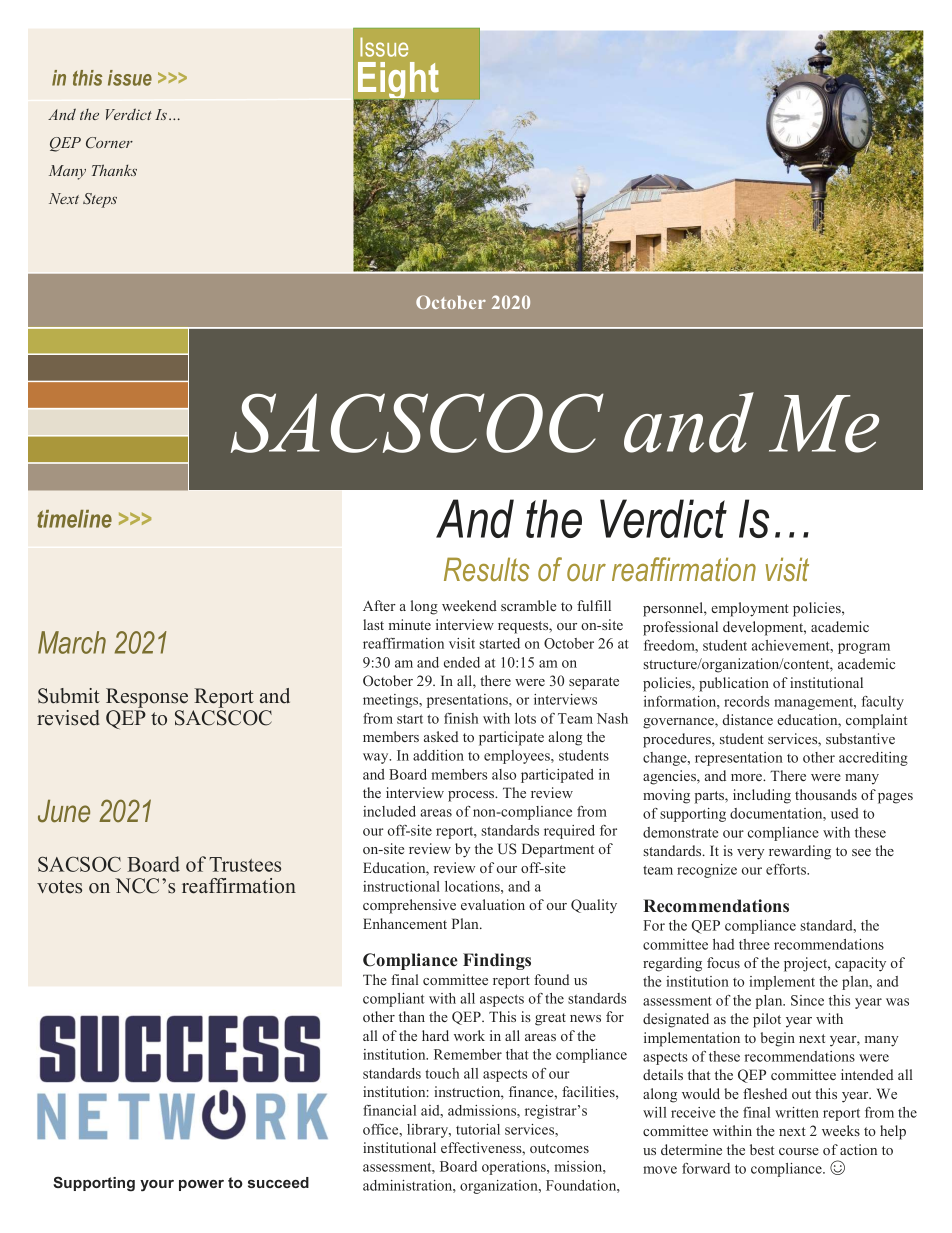 The width and height of the screenshot is (952, 1233). What do you see at coordinates (74, 519) in the screenshot?
I see `timeline` at bounding box center [74, 519].
